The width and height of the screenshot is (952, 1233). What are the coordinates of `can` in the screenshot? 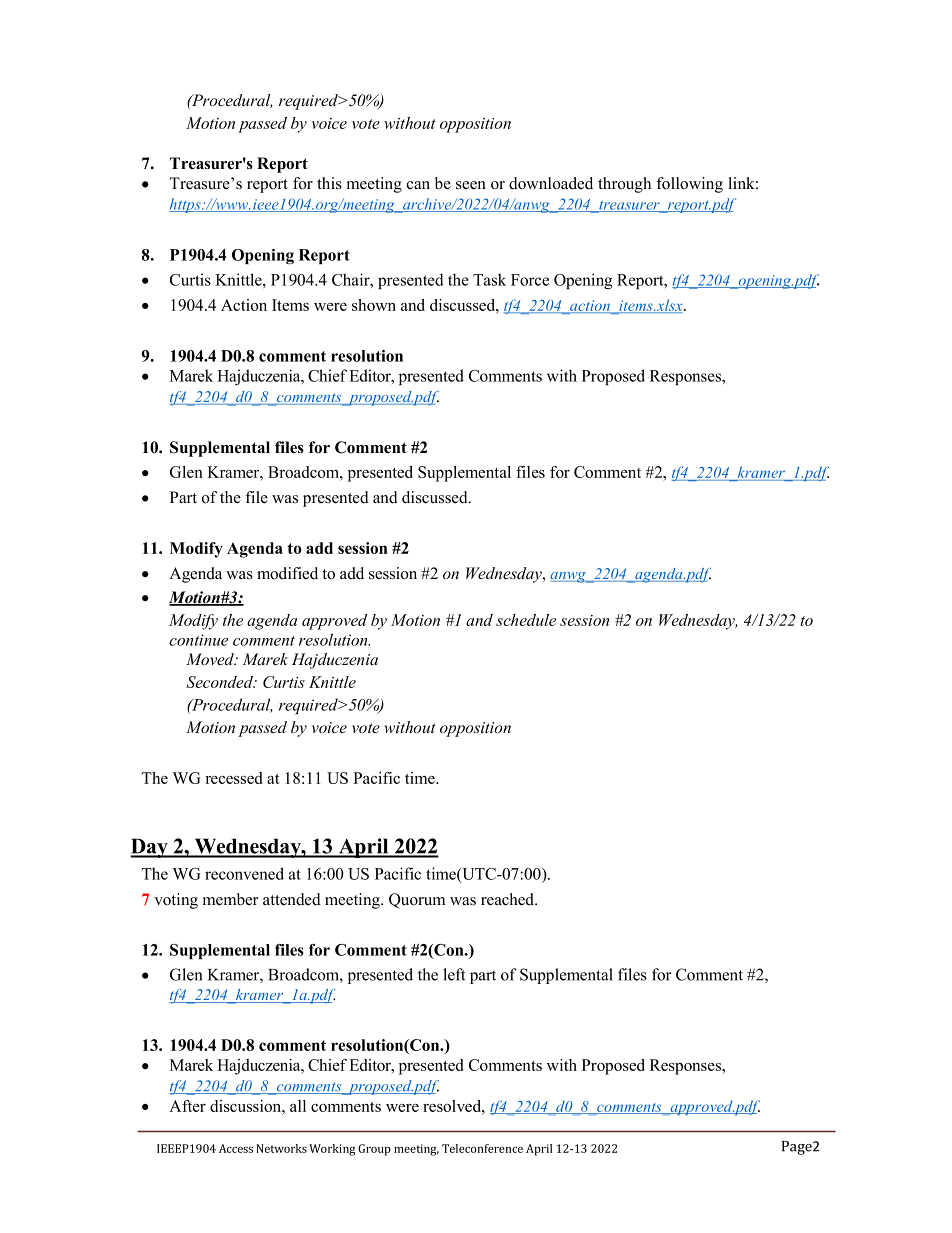 It's located at (418, 185).
